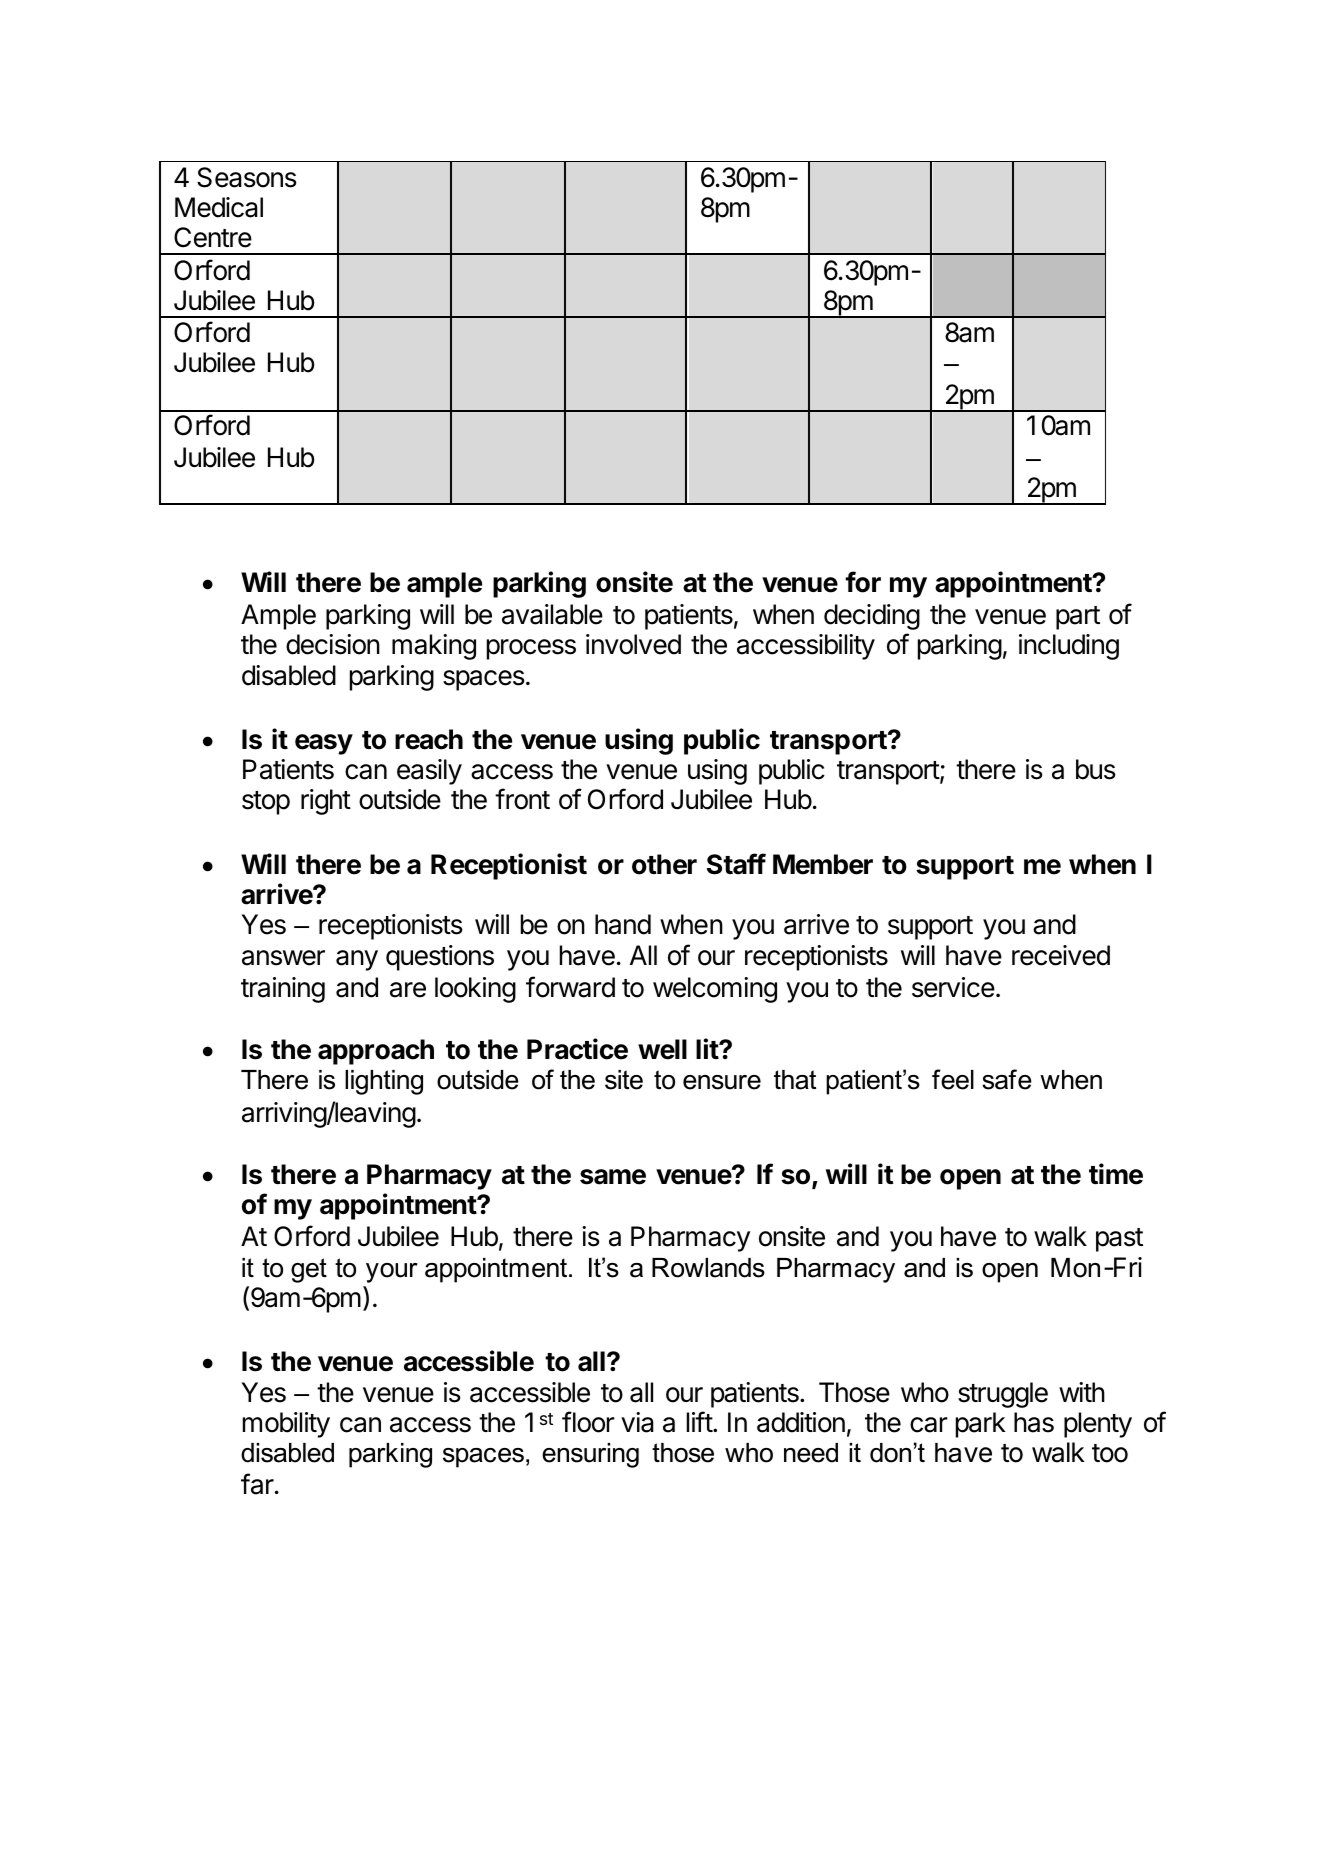  What do you see at coordinates (552, 614) in the screenshot?
I see `available` at bounding box center [552, 614].
